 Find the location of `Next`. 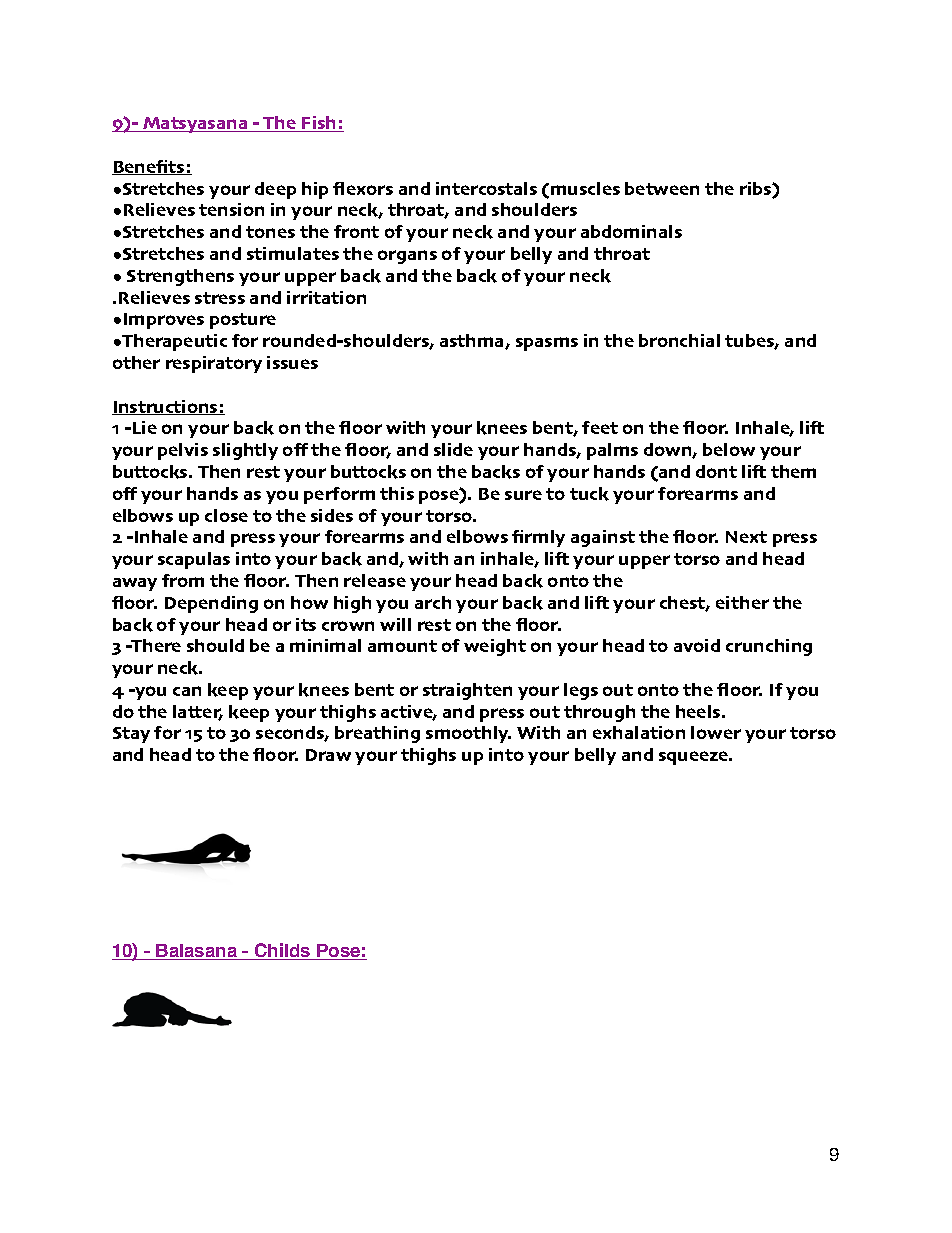

Next is located at coordinates (746, 537).
